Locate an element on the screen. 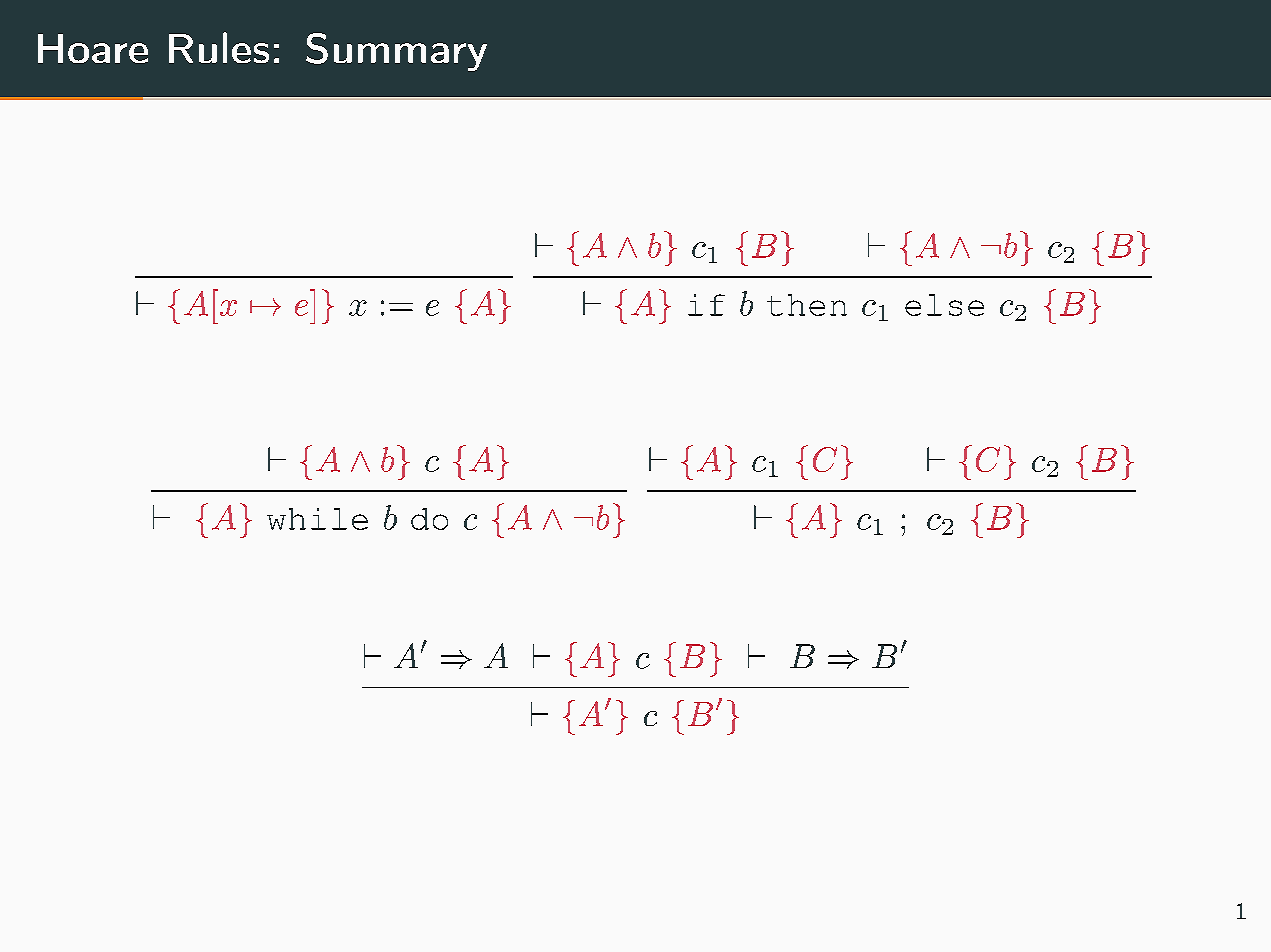  Hoare is located at coordinates (93, 48).
